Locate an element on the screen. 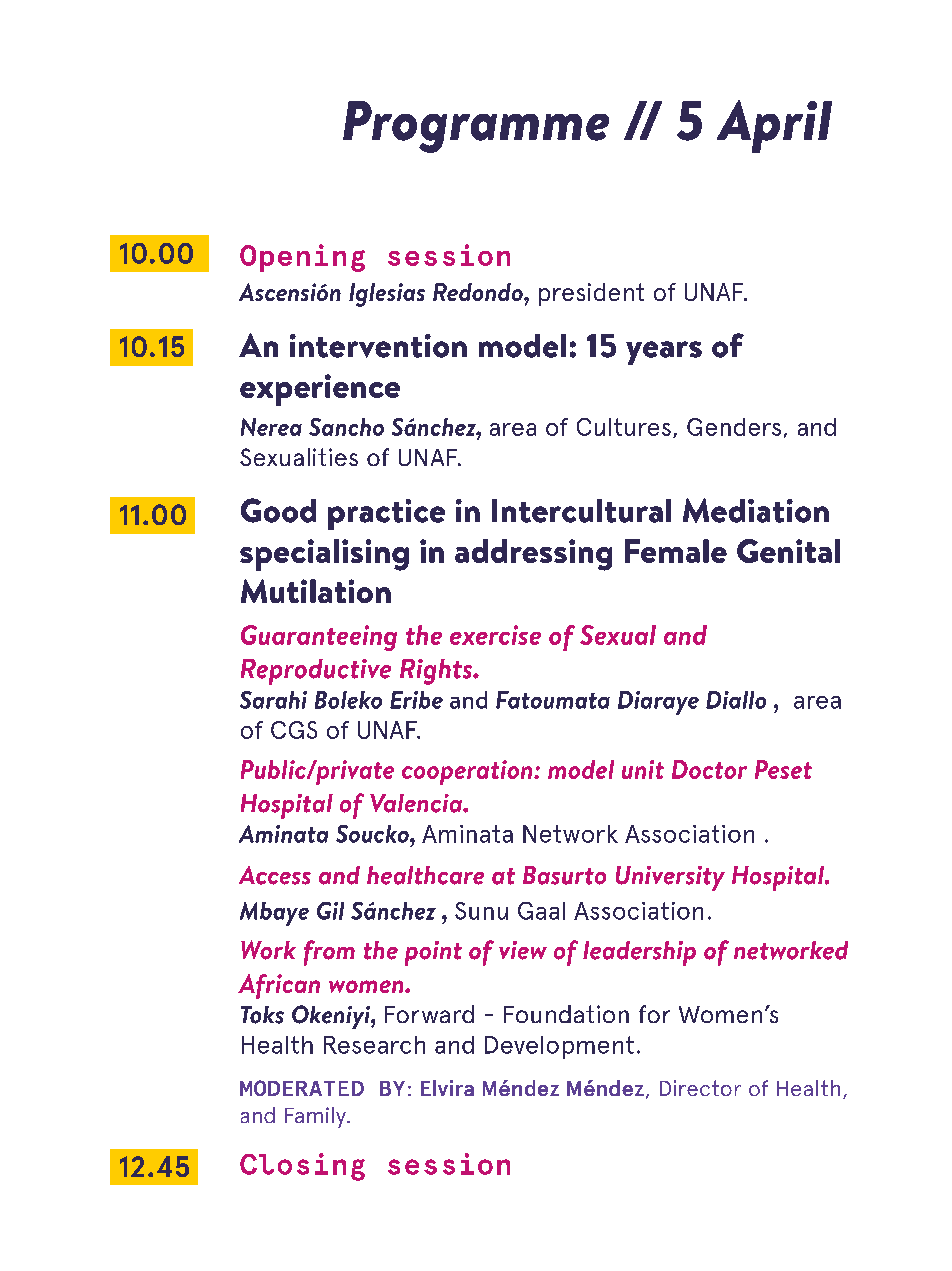 This screenshot has width=952, height=1271. University is located at coordinates (670, 878).
